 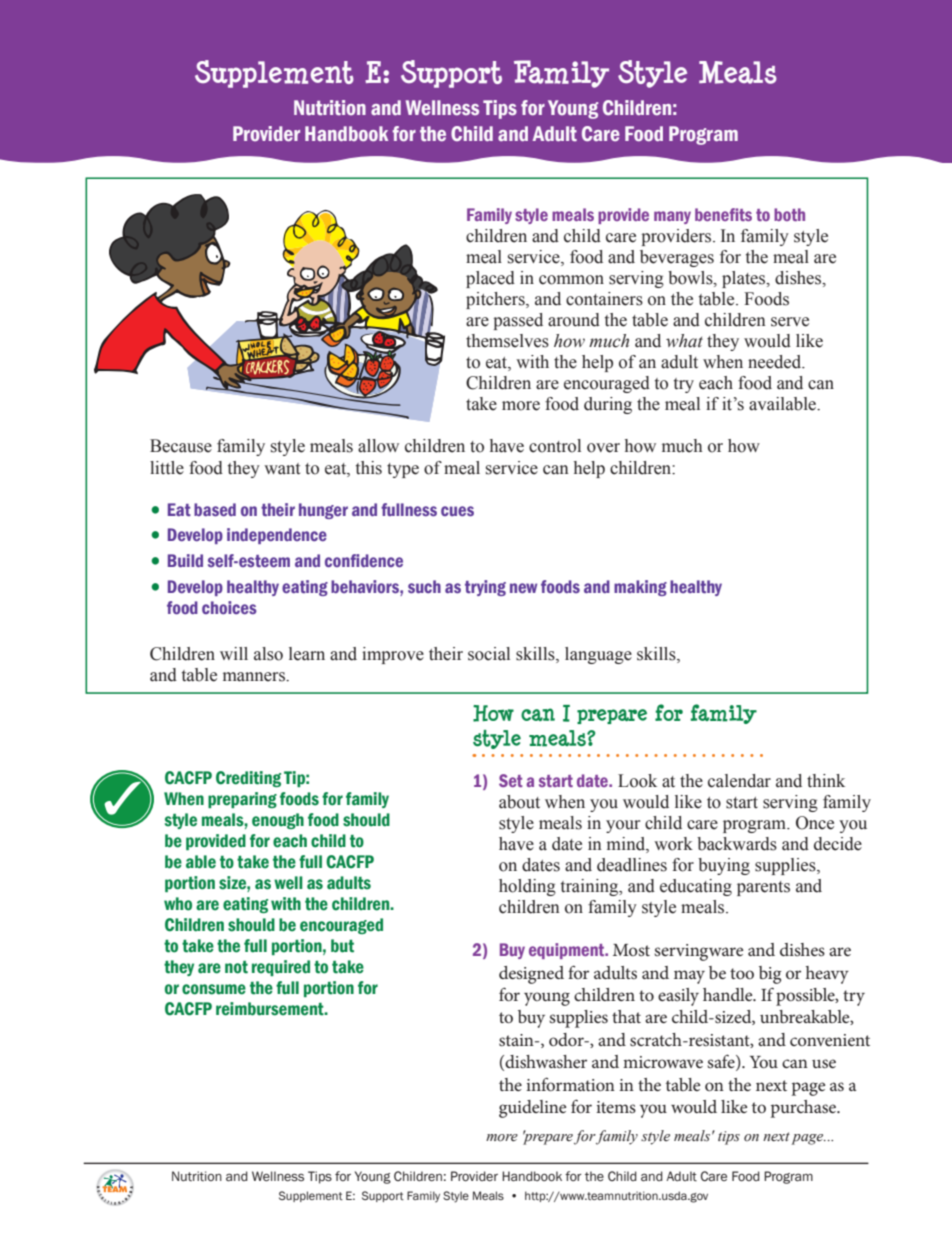 What do you see at coordinates (532, 1109) in the page?
I see `guideline` at bounding box center [532, 1109].
